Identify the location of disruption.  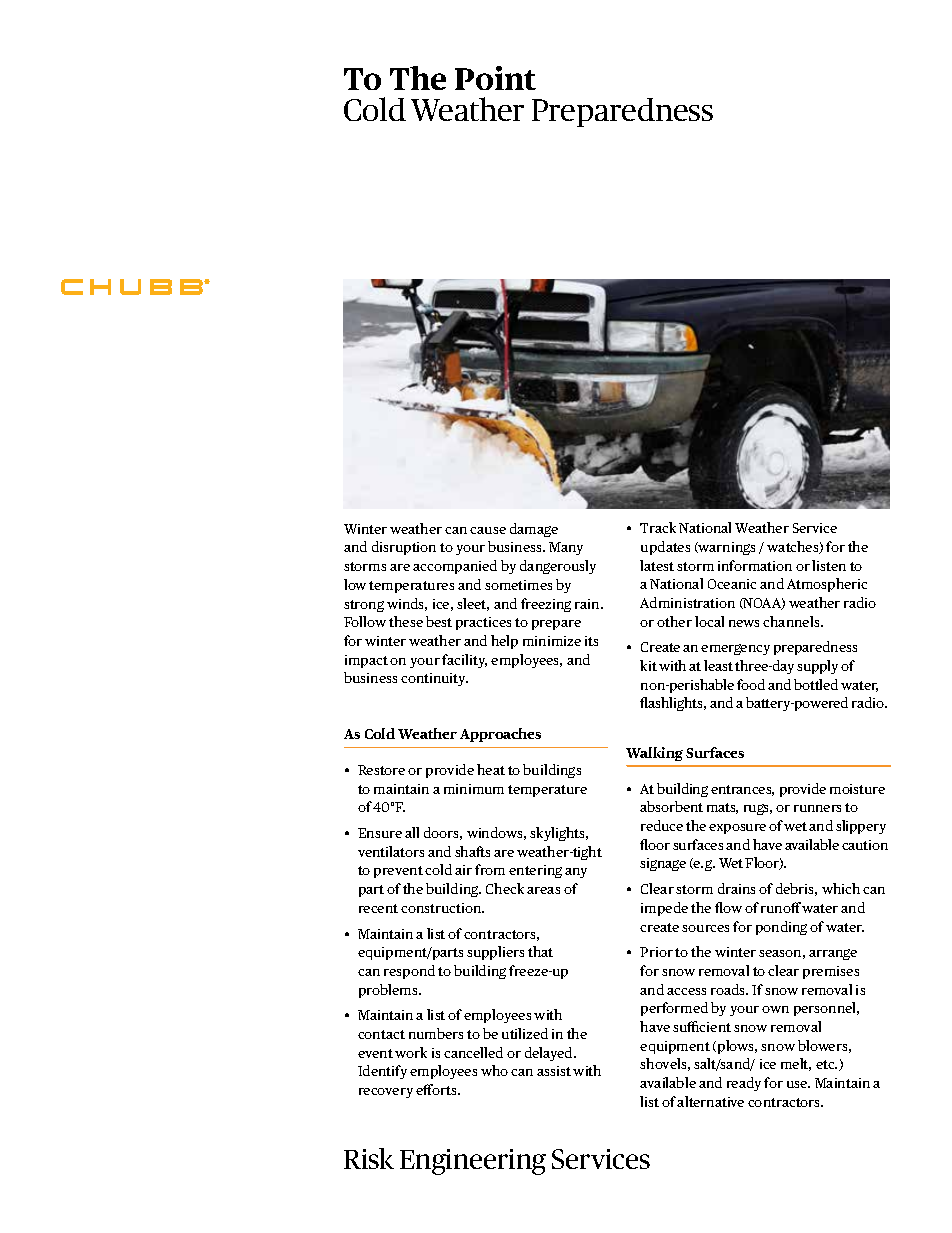
(404, 548).
